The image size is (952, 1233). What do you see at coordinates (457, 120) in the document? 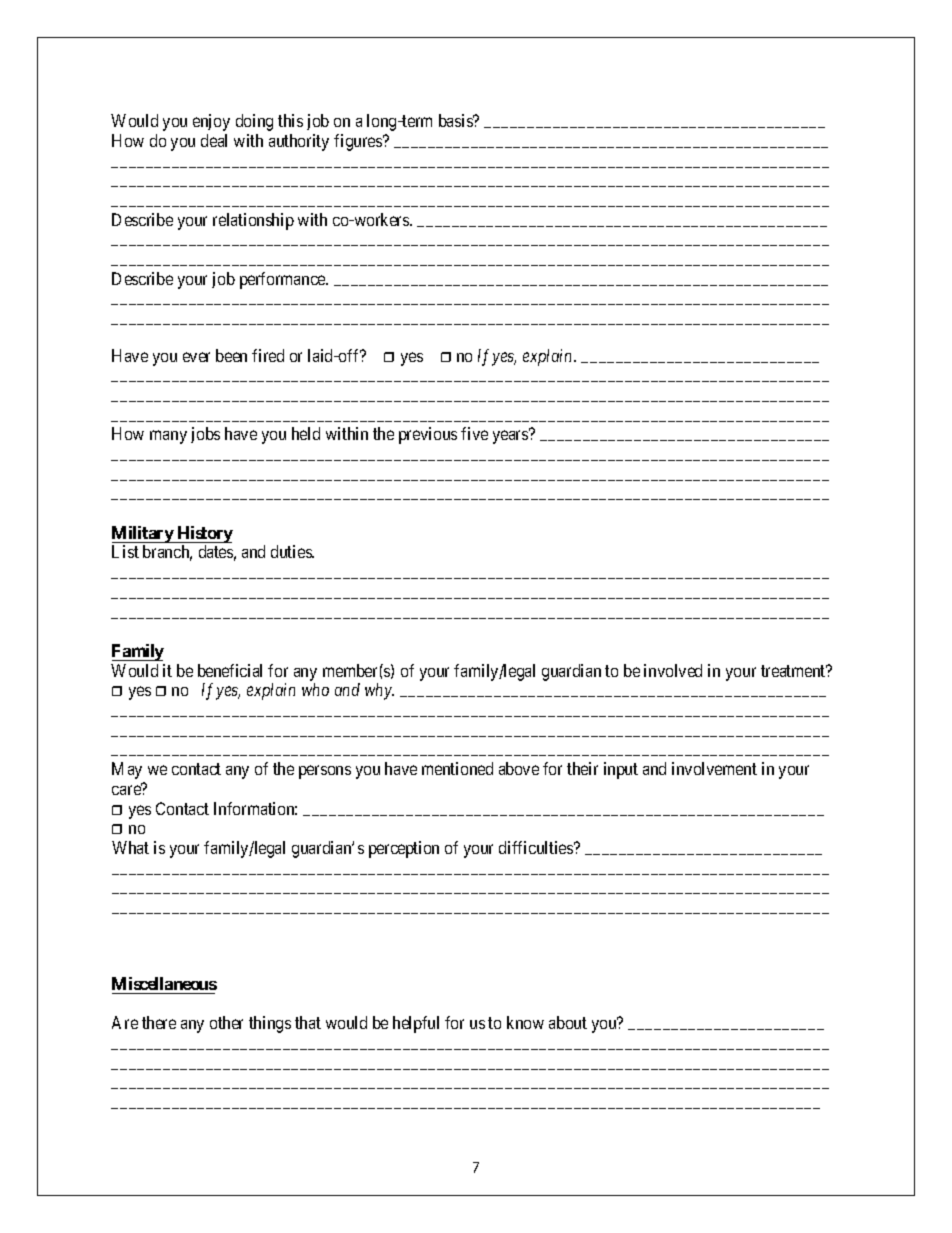
I see `basis` at bounding box center [457, 120].
